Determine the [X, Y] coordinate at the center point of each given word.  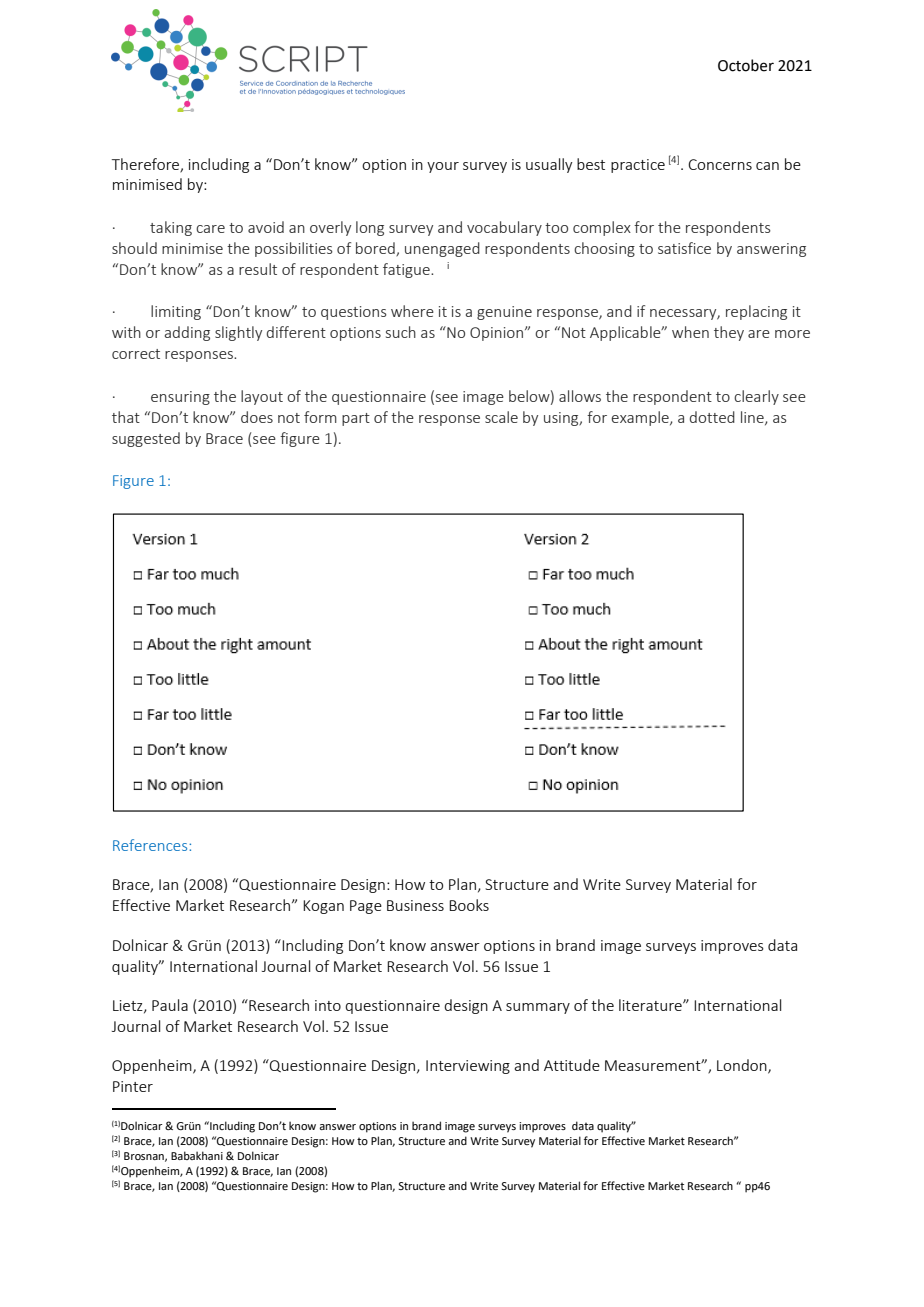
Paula [170, 1005]
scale [501, 417]
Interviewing [468, 1067]
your [443, 167]
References [151, 845]
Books [469, 905]
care [210, 229]
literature [651, 1005]
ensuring [180, 398]
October [746, 65]
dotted [712, 417]
